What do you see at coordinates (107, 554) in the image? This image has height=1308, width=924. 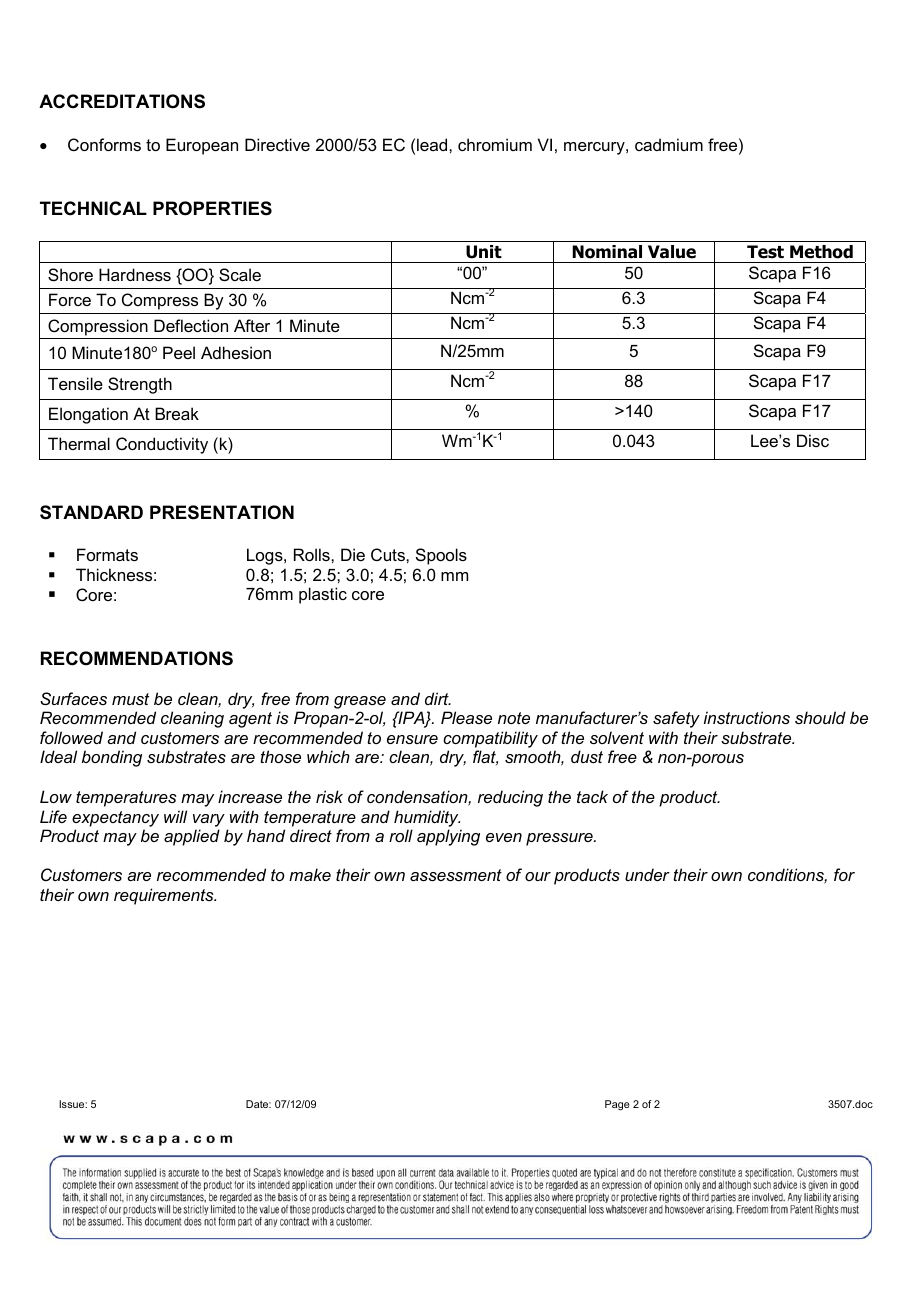 I see `Formats` at bounding box center [107, 554].
